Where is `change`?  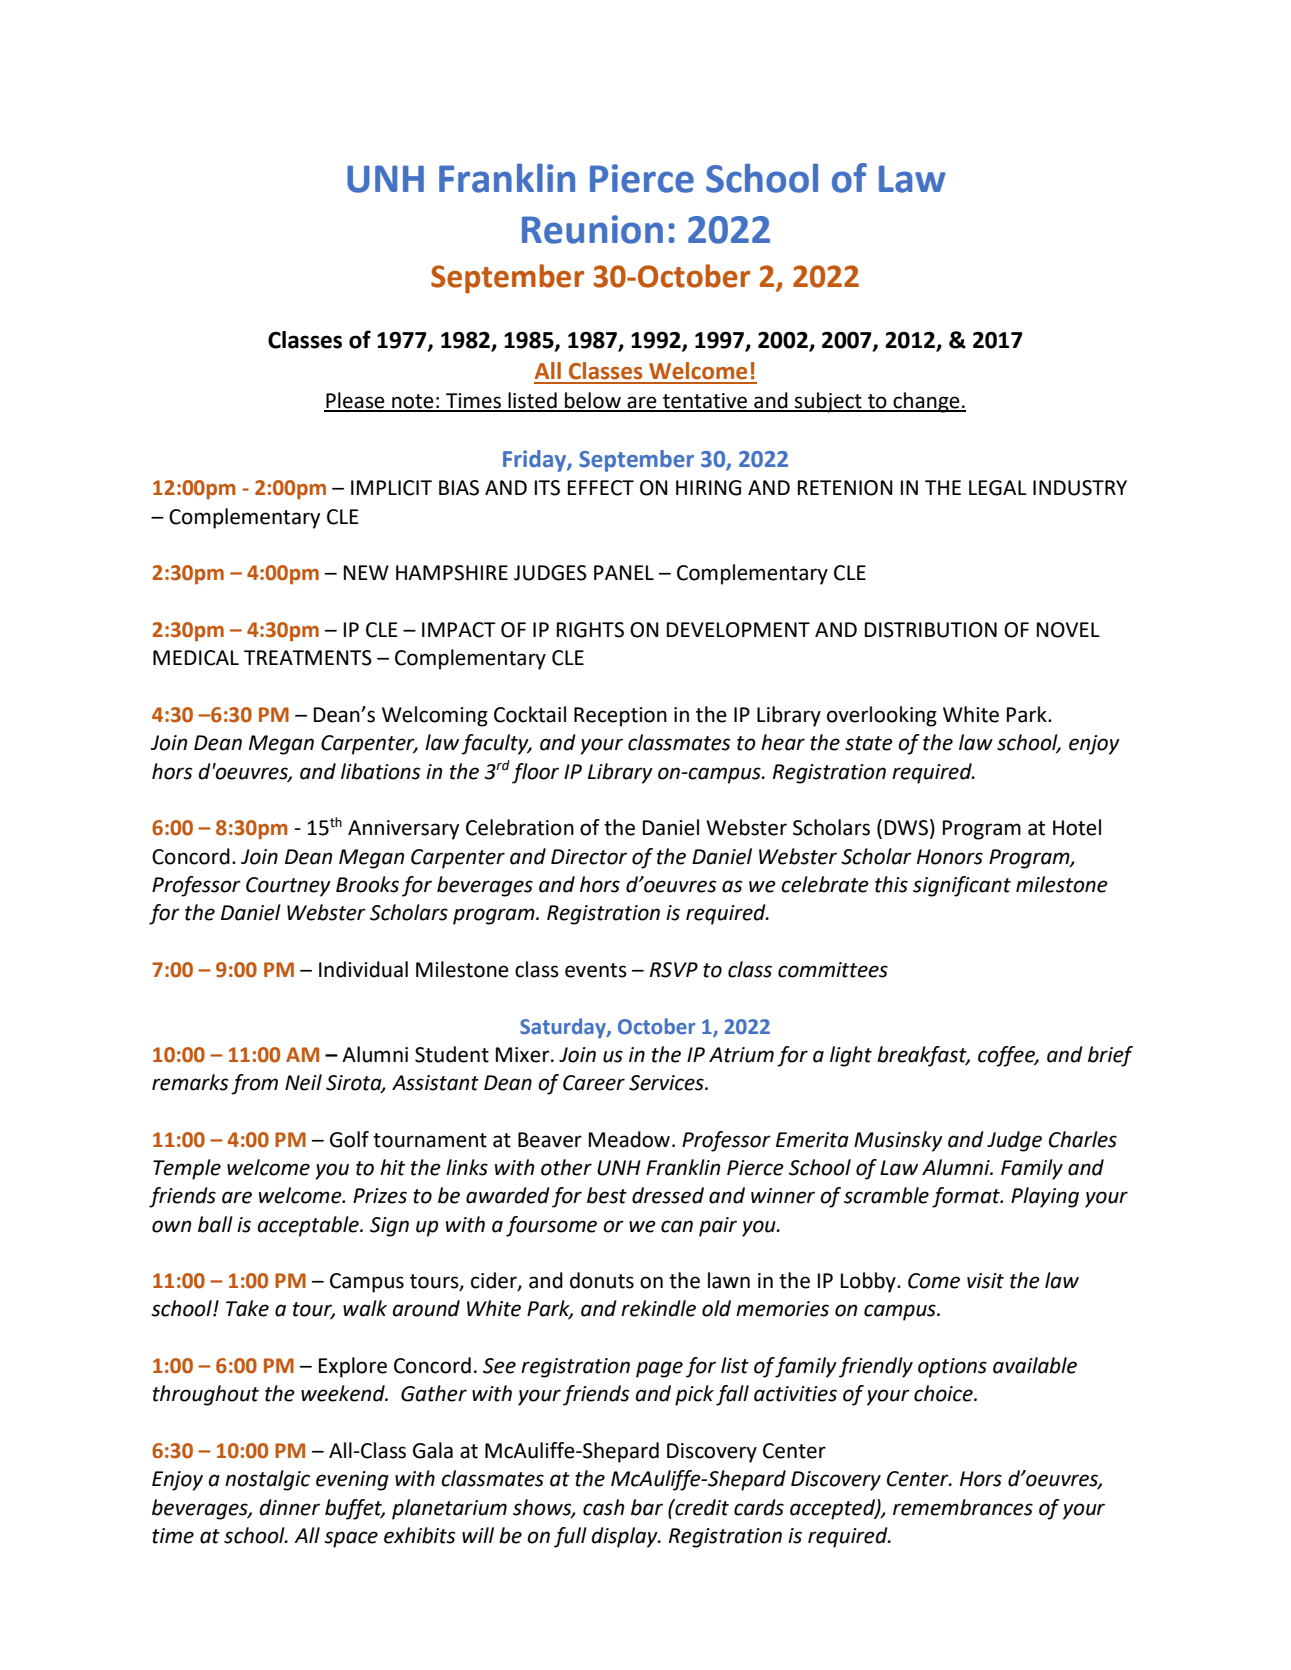 change is located at coordinates (926, 402).
